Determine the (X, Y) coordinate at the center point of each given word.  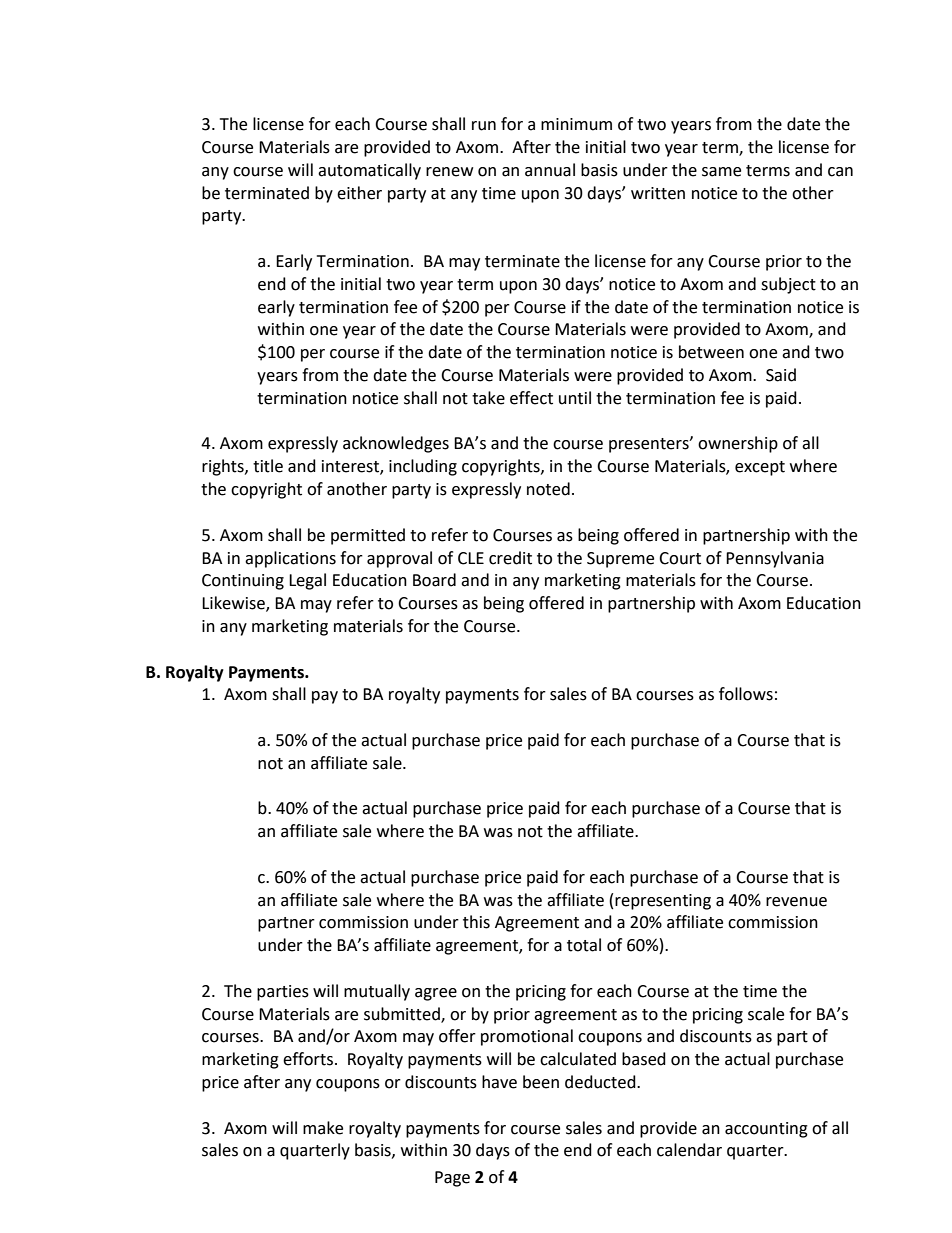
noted (548, 489)
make (323, 1128)
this (476, 922)
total (584, 945)
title (268, 466)
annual (550, 170)
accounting (766, 1130)
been (541, 1082)
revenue (796, 902)
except (760, 468)
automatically (369, 171)
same (721, 172)
